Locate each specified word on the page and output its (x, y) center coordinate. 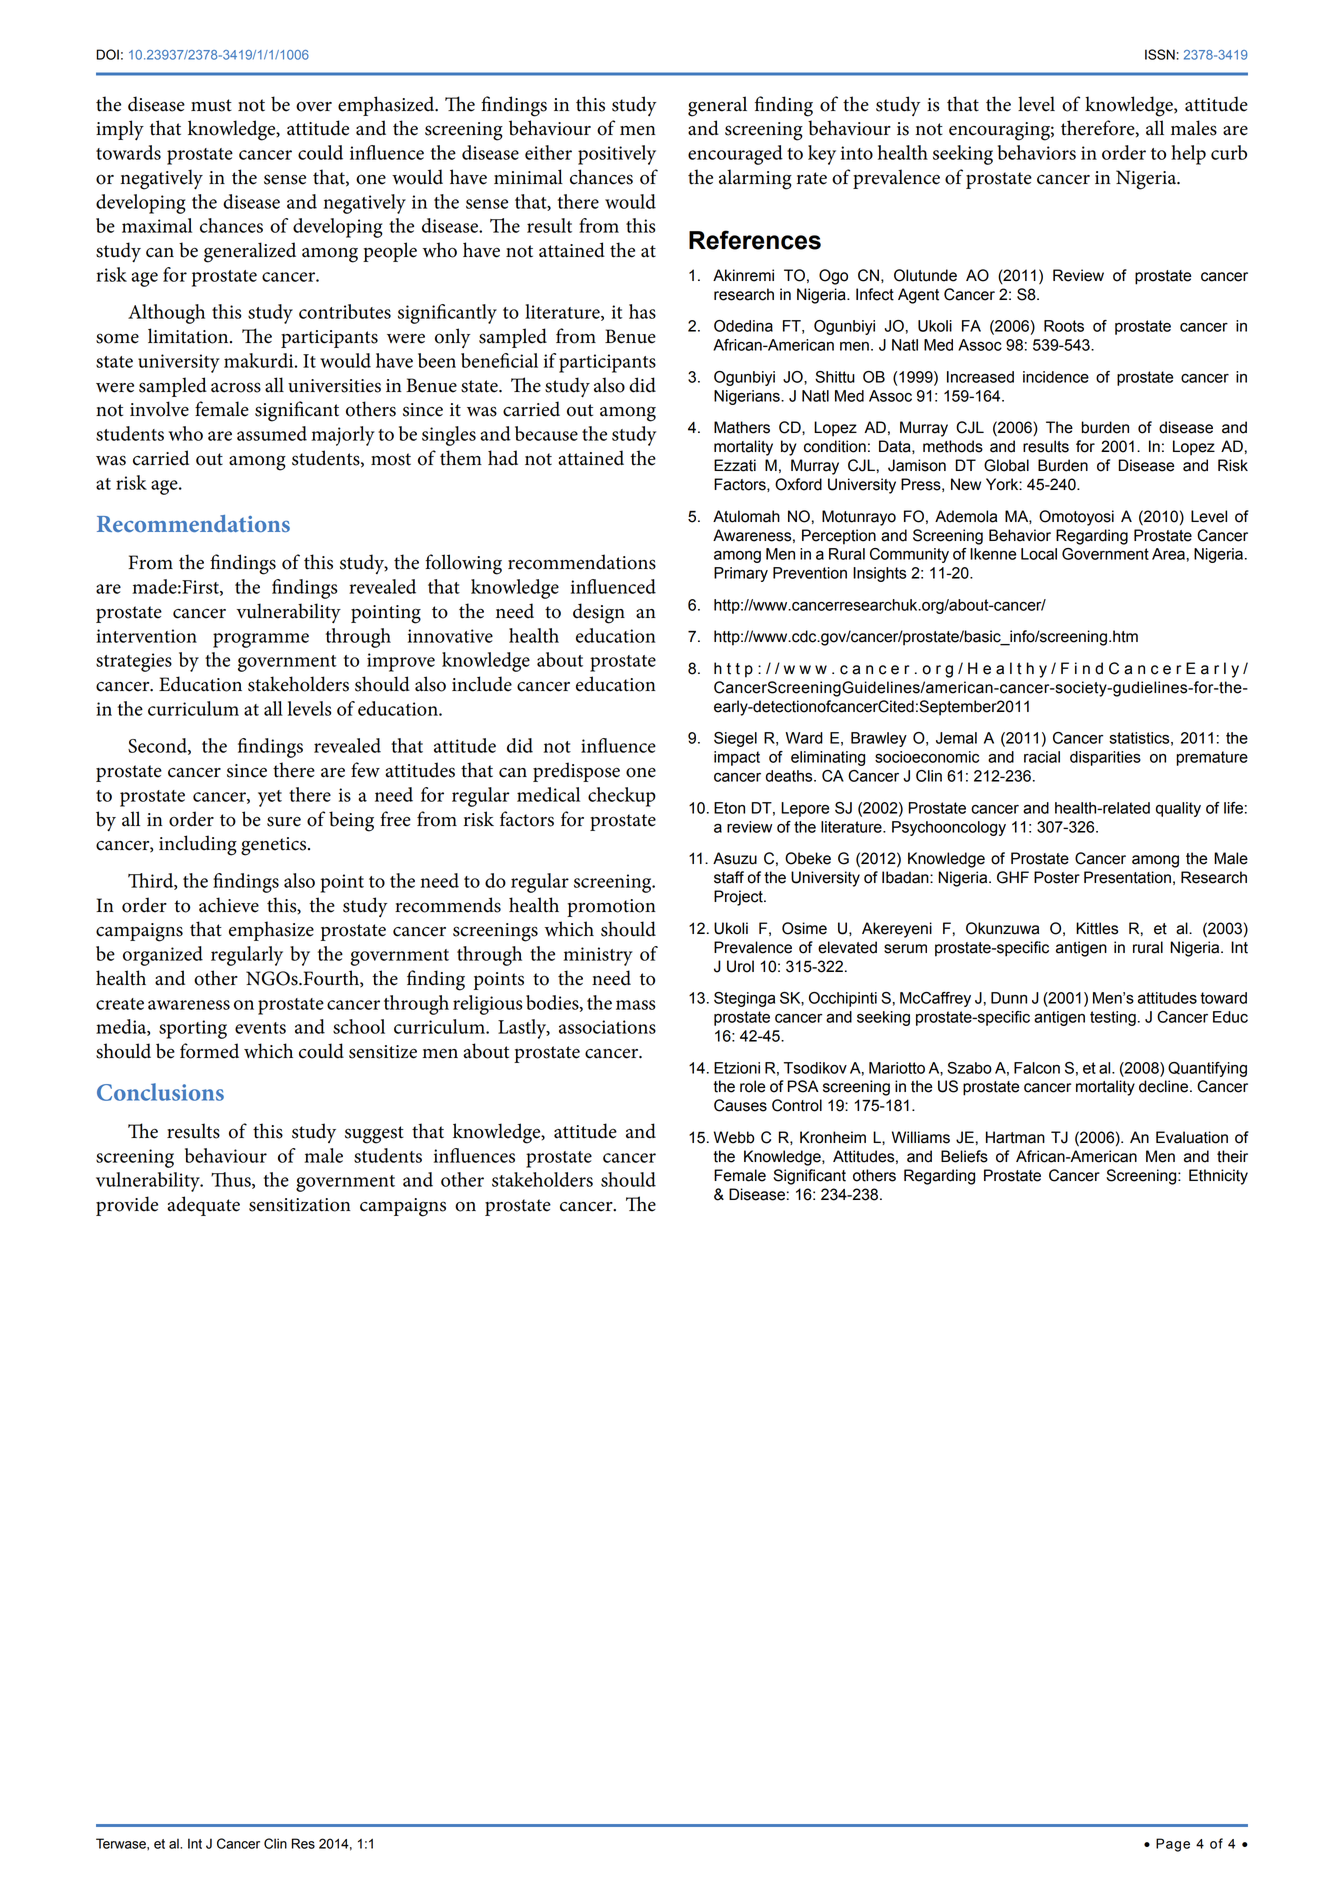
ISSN (1160, 54)
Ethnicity (1218, 1177)
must (211, 105)
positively (617, 155)
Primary (741, 574)
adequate (203, 1206)
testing (1113, 1018)
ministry (598, 956)
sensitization (300, 1205)
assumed (272, 433)
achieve (229, 905)
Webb (734, 1137)
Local (1039, 554)
